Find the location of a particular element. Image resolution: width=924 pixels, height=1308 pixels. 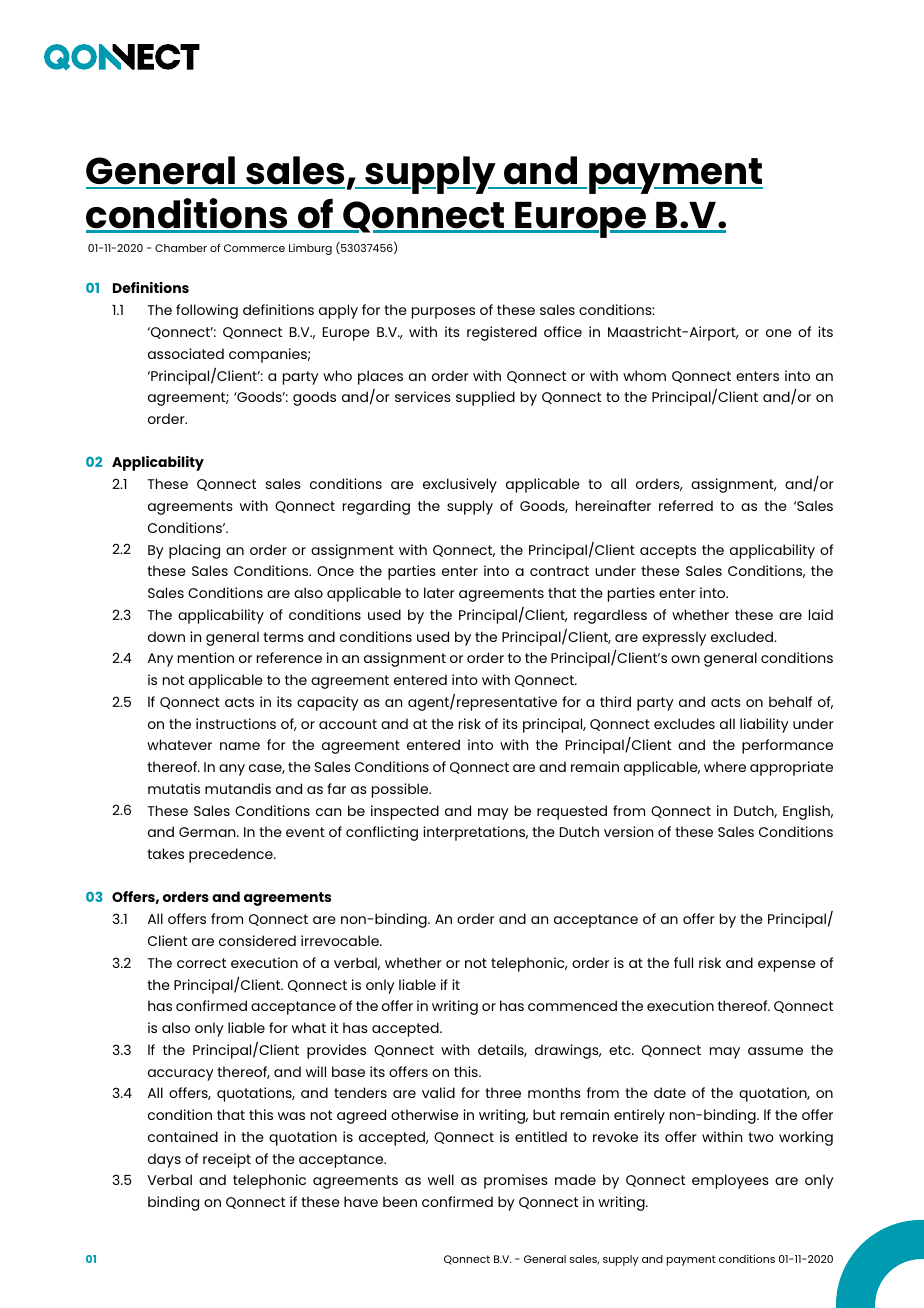

Commerce is located at coordinates (254, 248).
